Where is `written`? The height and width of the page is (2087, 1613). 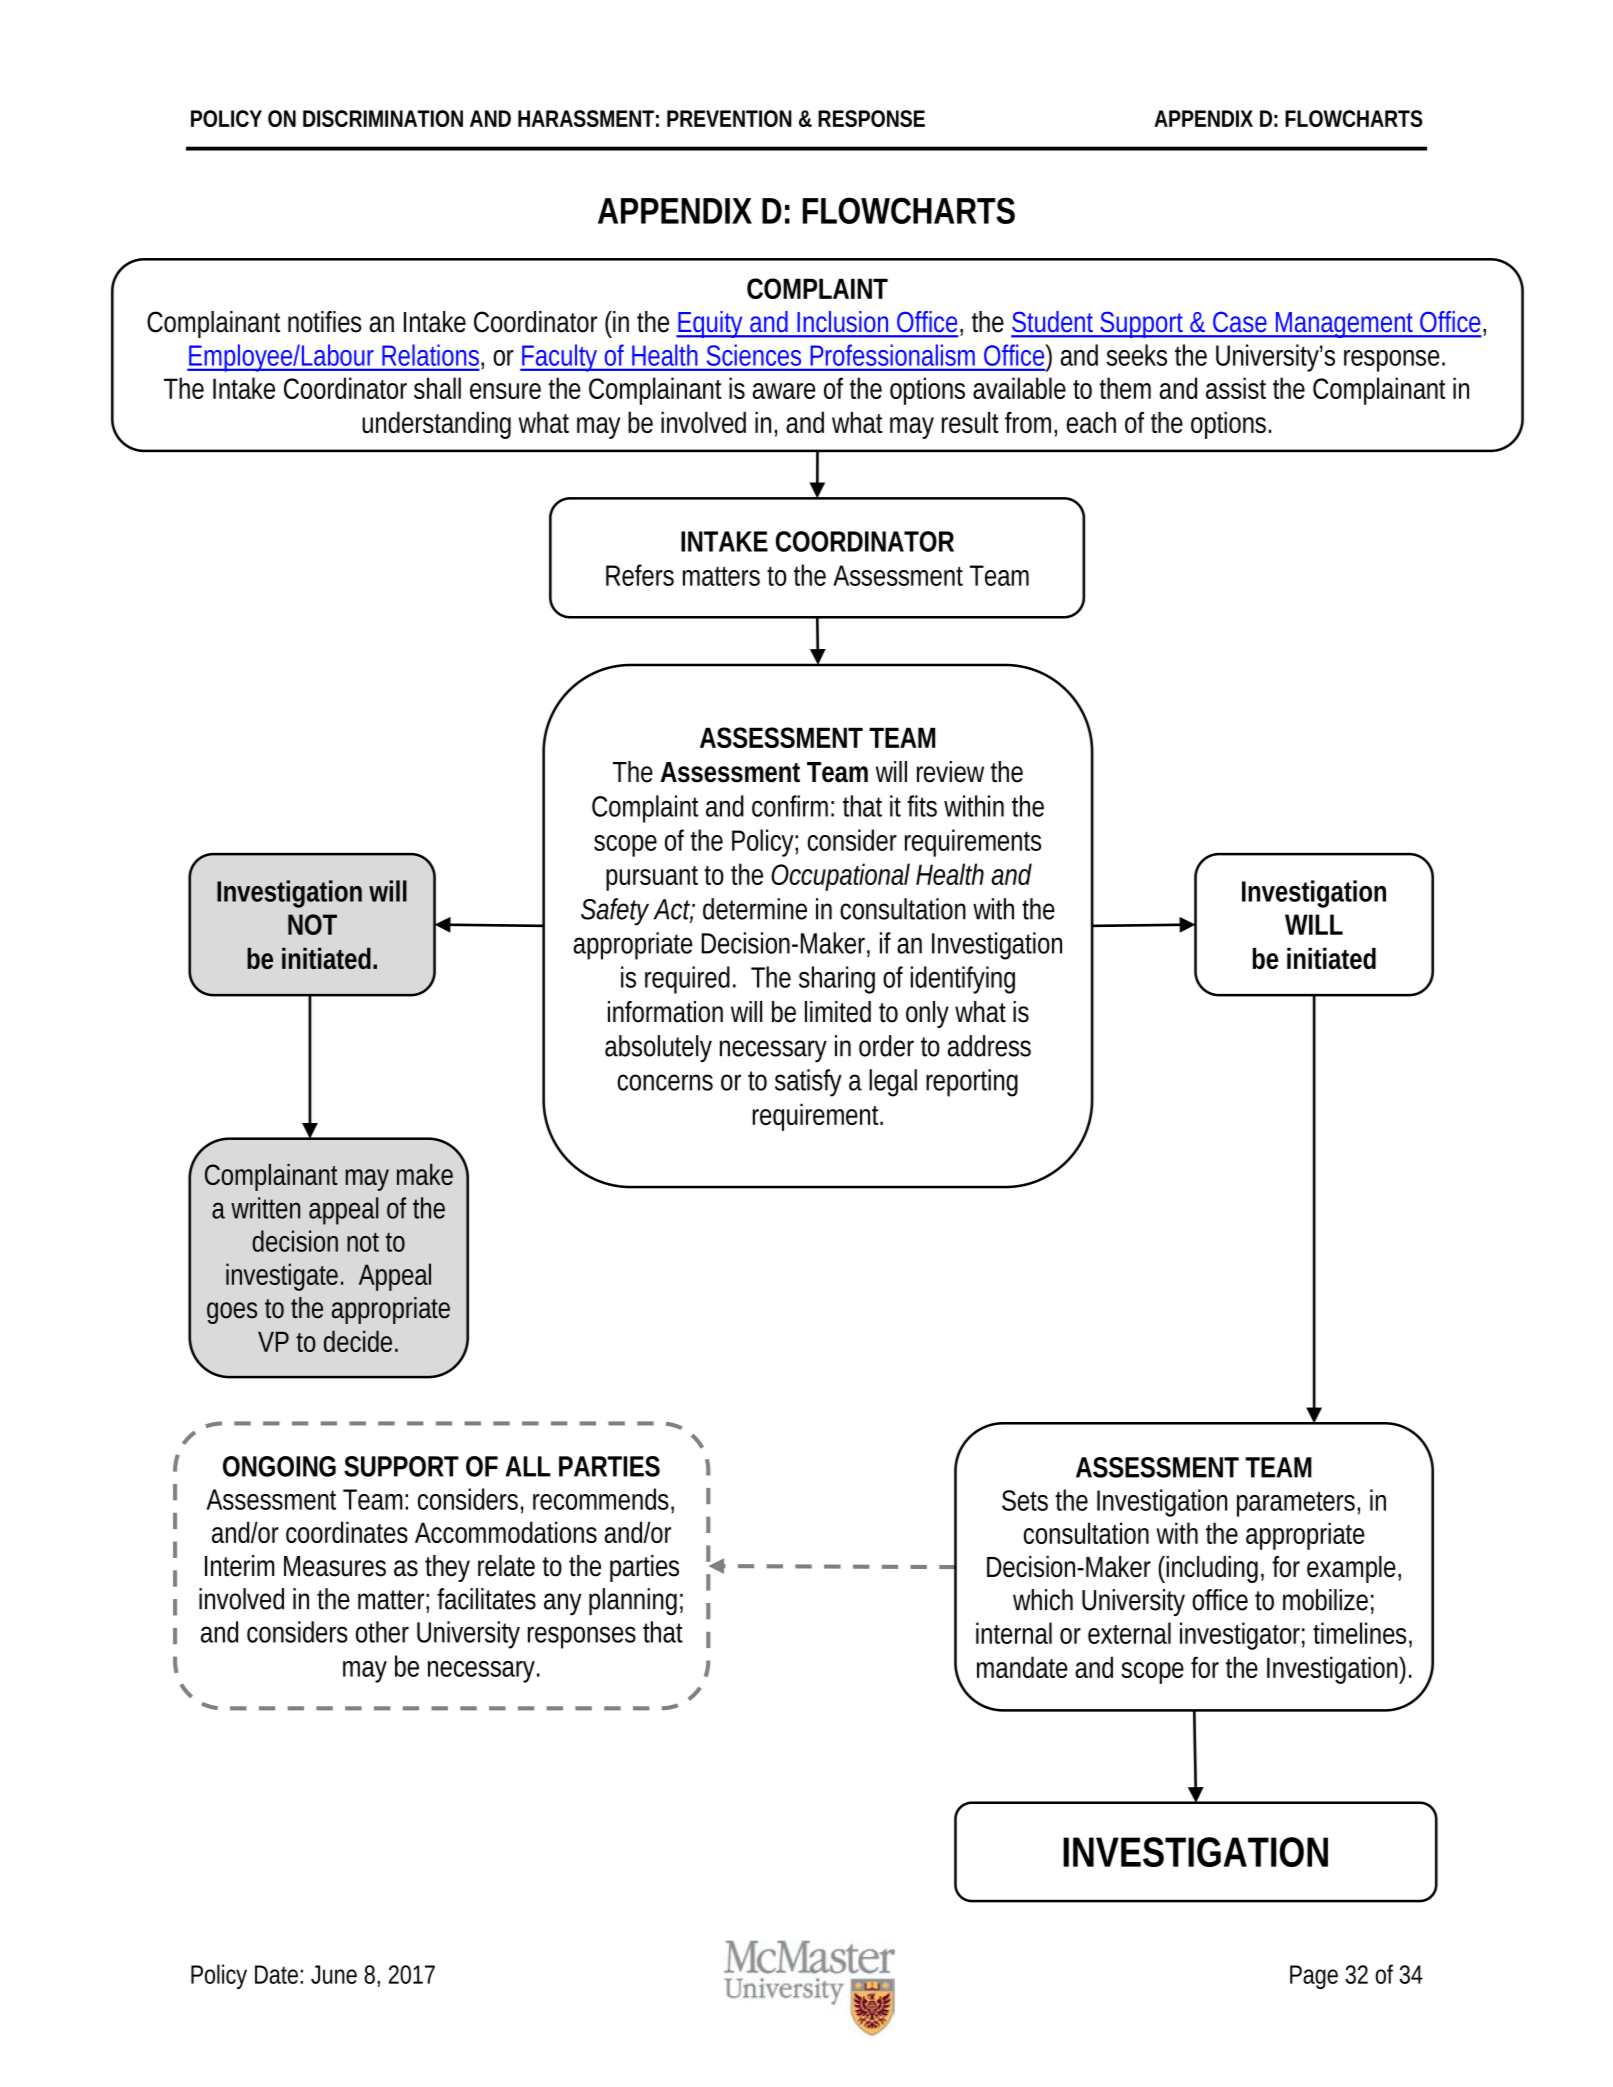 written is located at coordinates (265, 1208).
